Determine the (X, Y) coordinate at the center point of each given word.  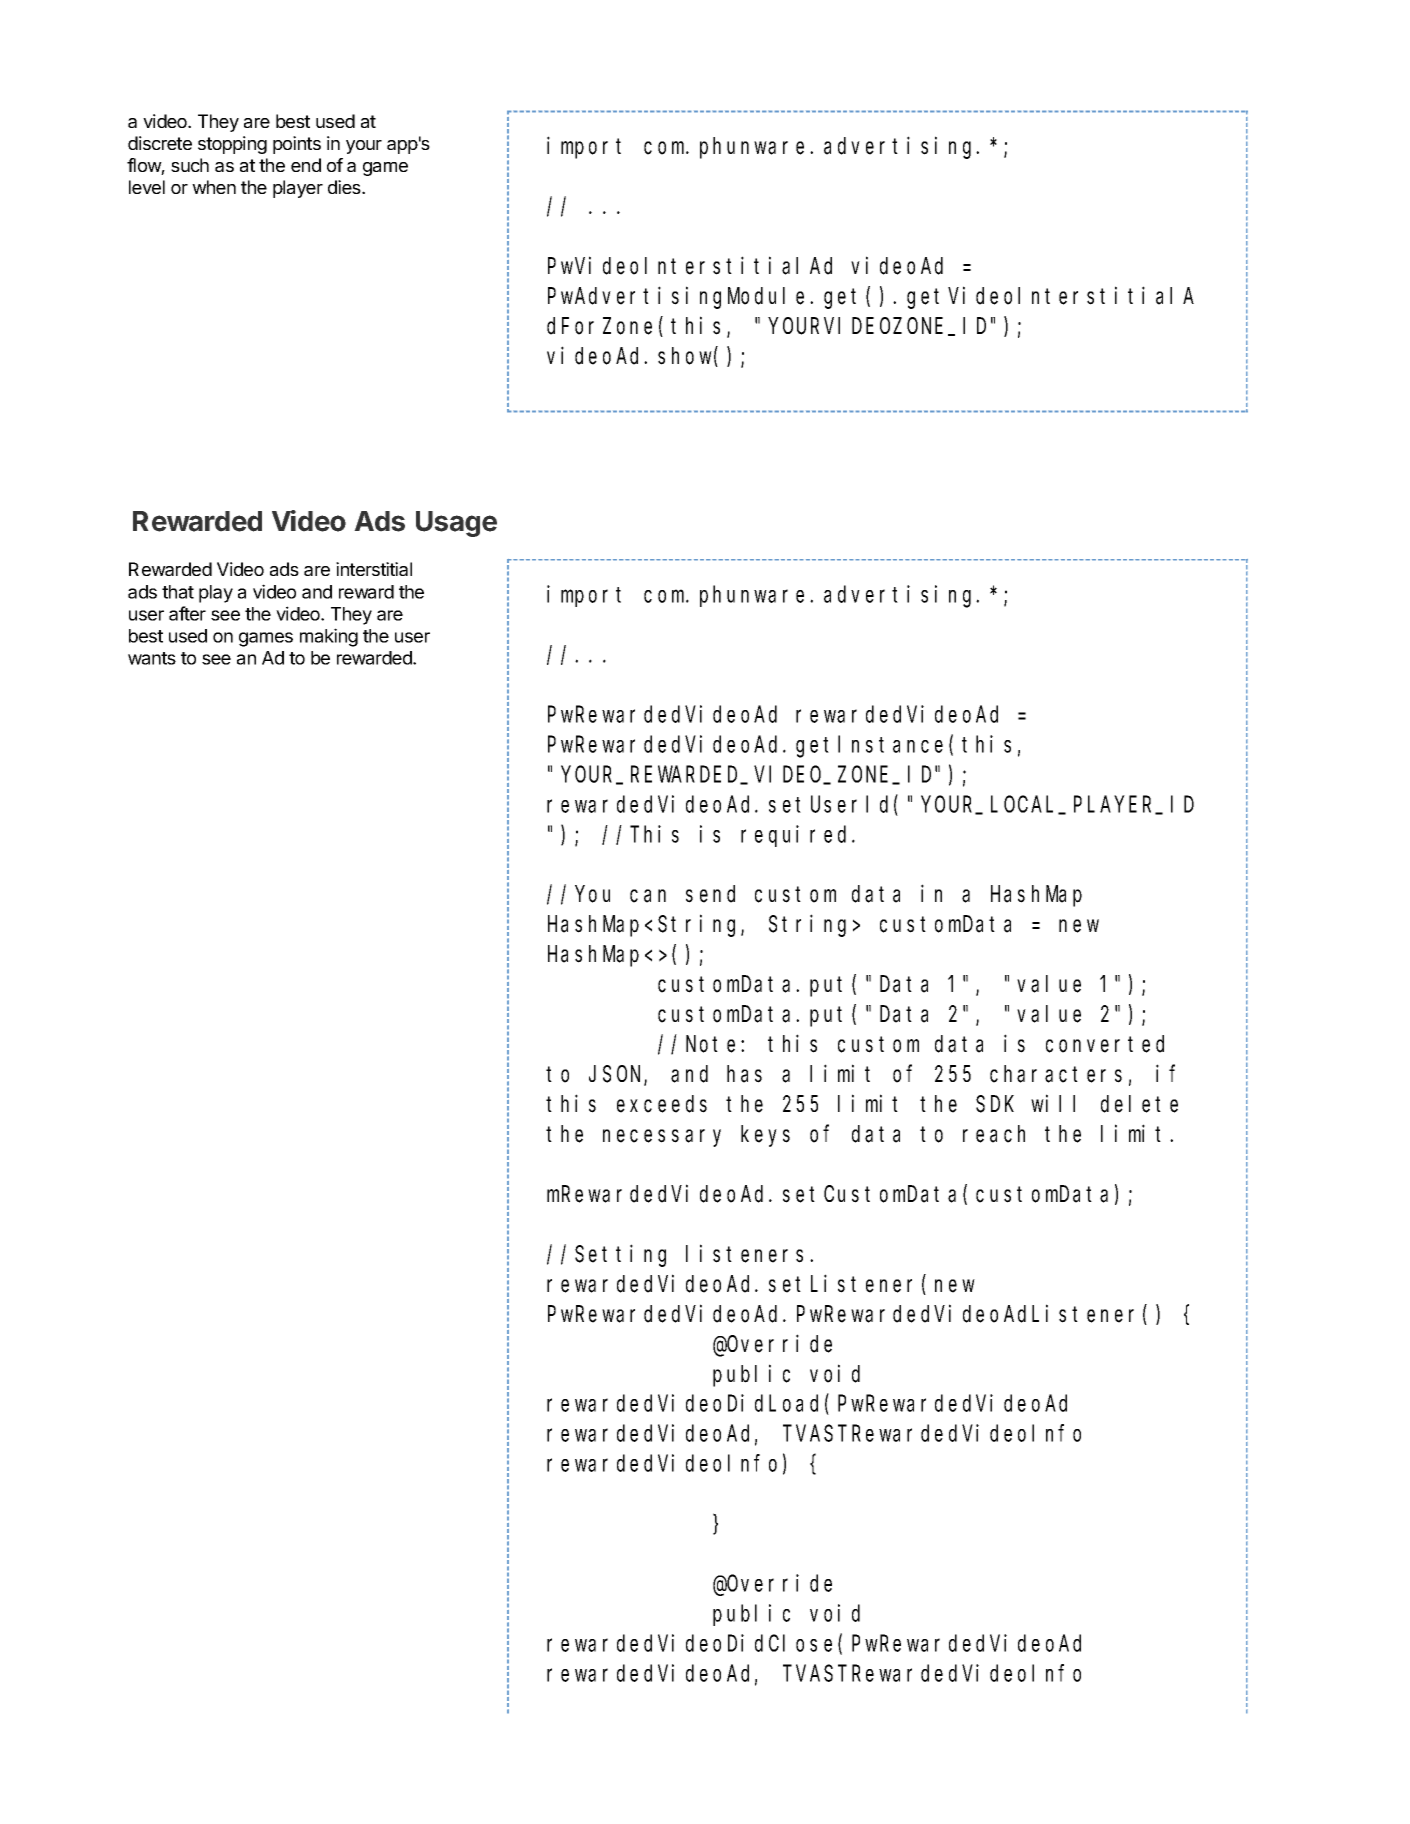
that (178, 592)
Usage (456, 524)
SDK (995, 1104)
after (187, 613)
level (147, 187)
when (214, 187)
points (297, 145)
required (797, 836)
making (329, 637)
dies (345, 187)
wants (152, 658)
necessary (662, 1138)
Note (714, 1045)
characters (1056, 1074)
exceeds (662, 1104)
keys (765, 1136)
